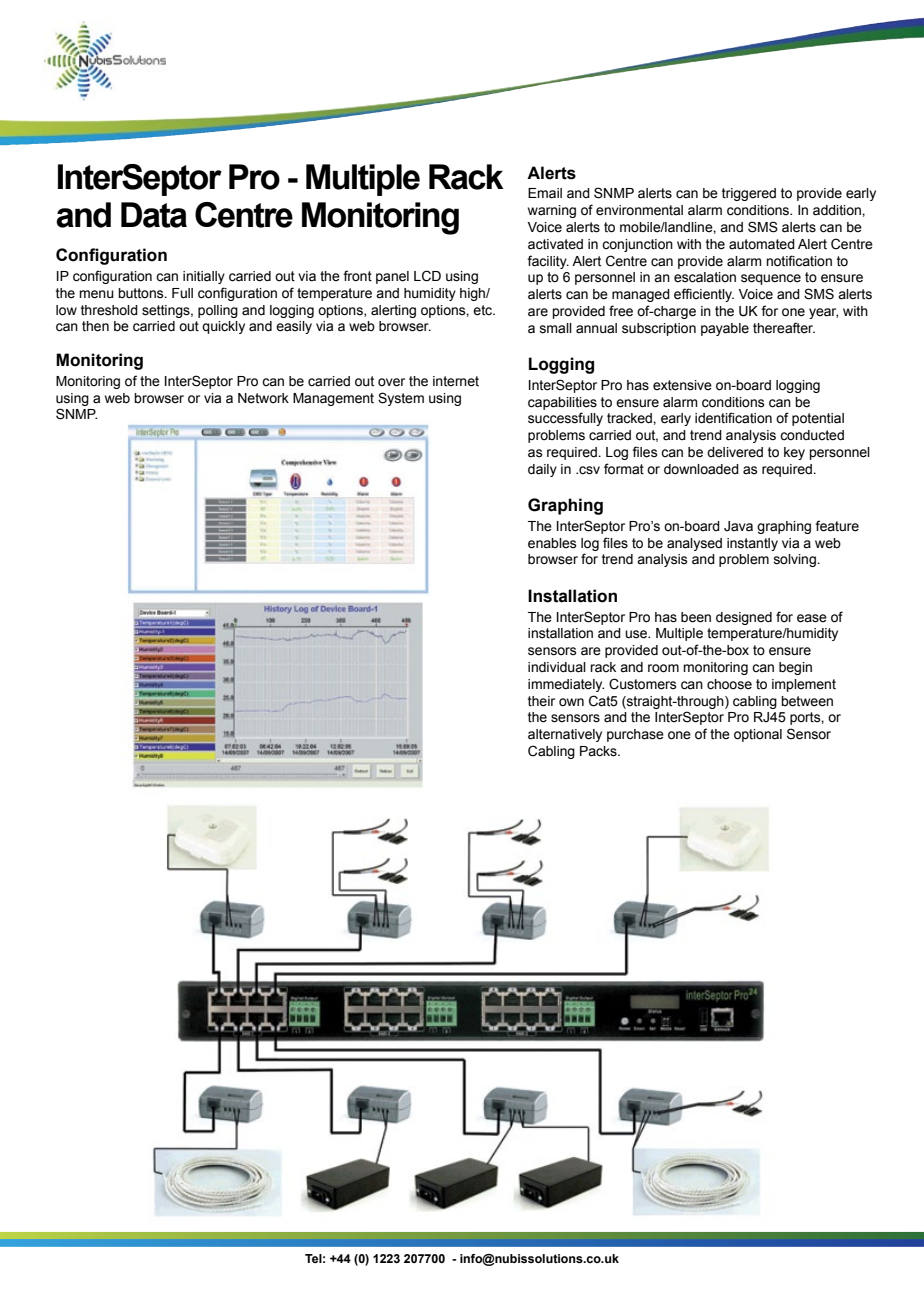 This screenshot has height=1308, width=924. Describe the element at coordinates (456, 381) in the screenshot. I see `internet` at that location.
